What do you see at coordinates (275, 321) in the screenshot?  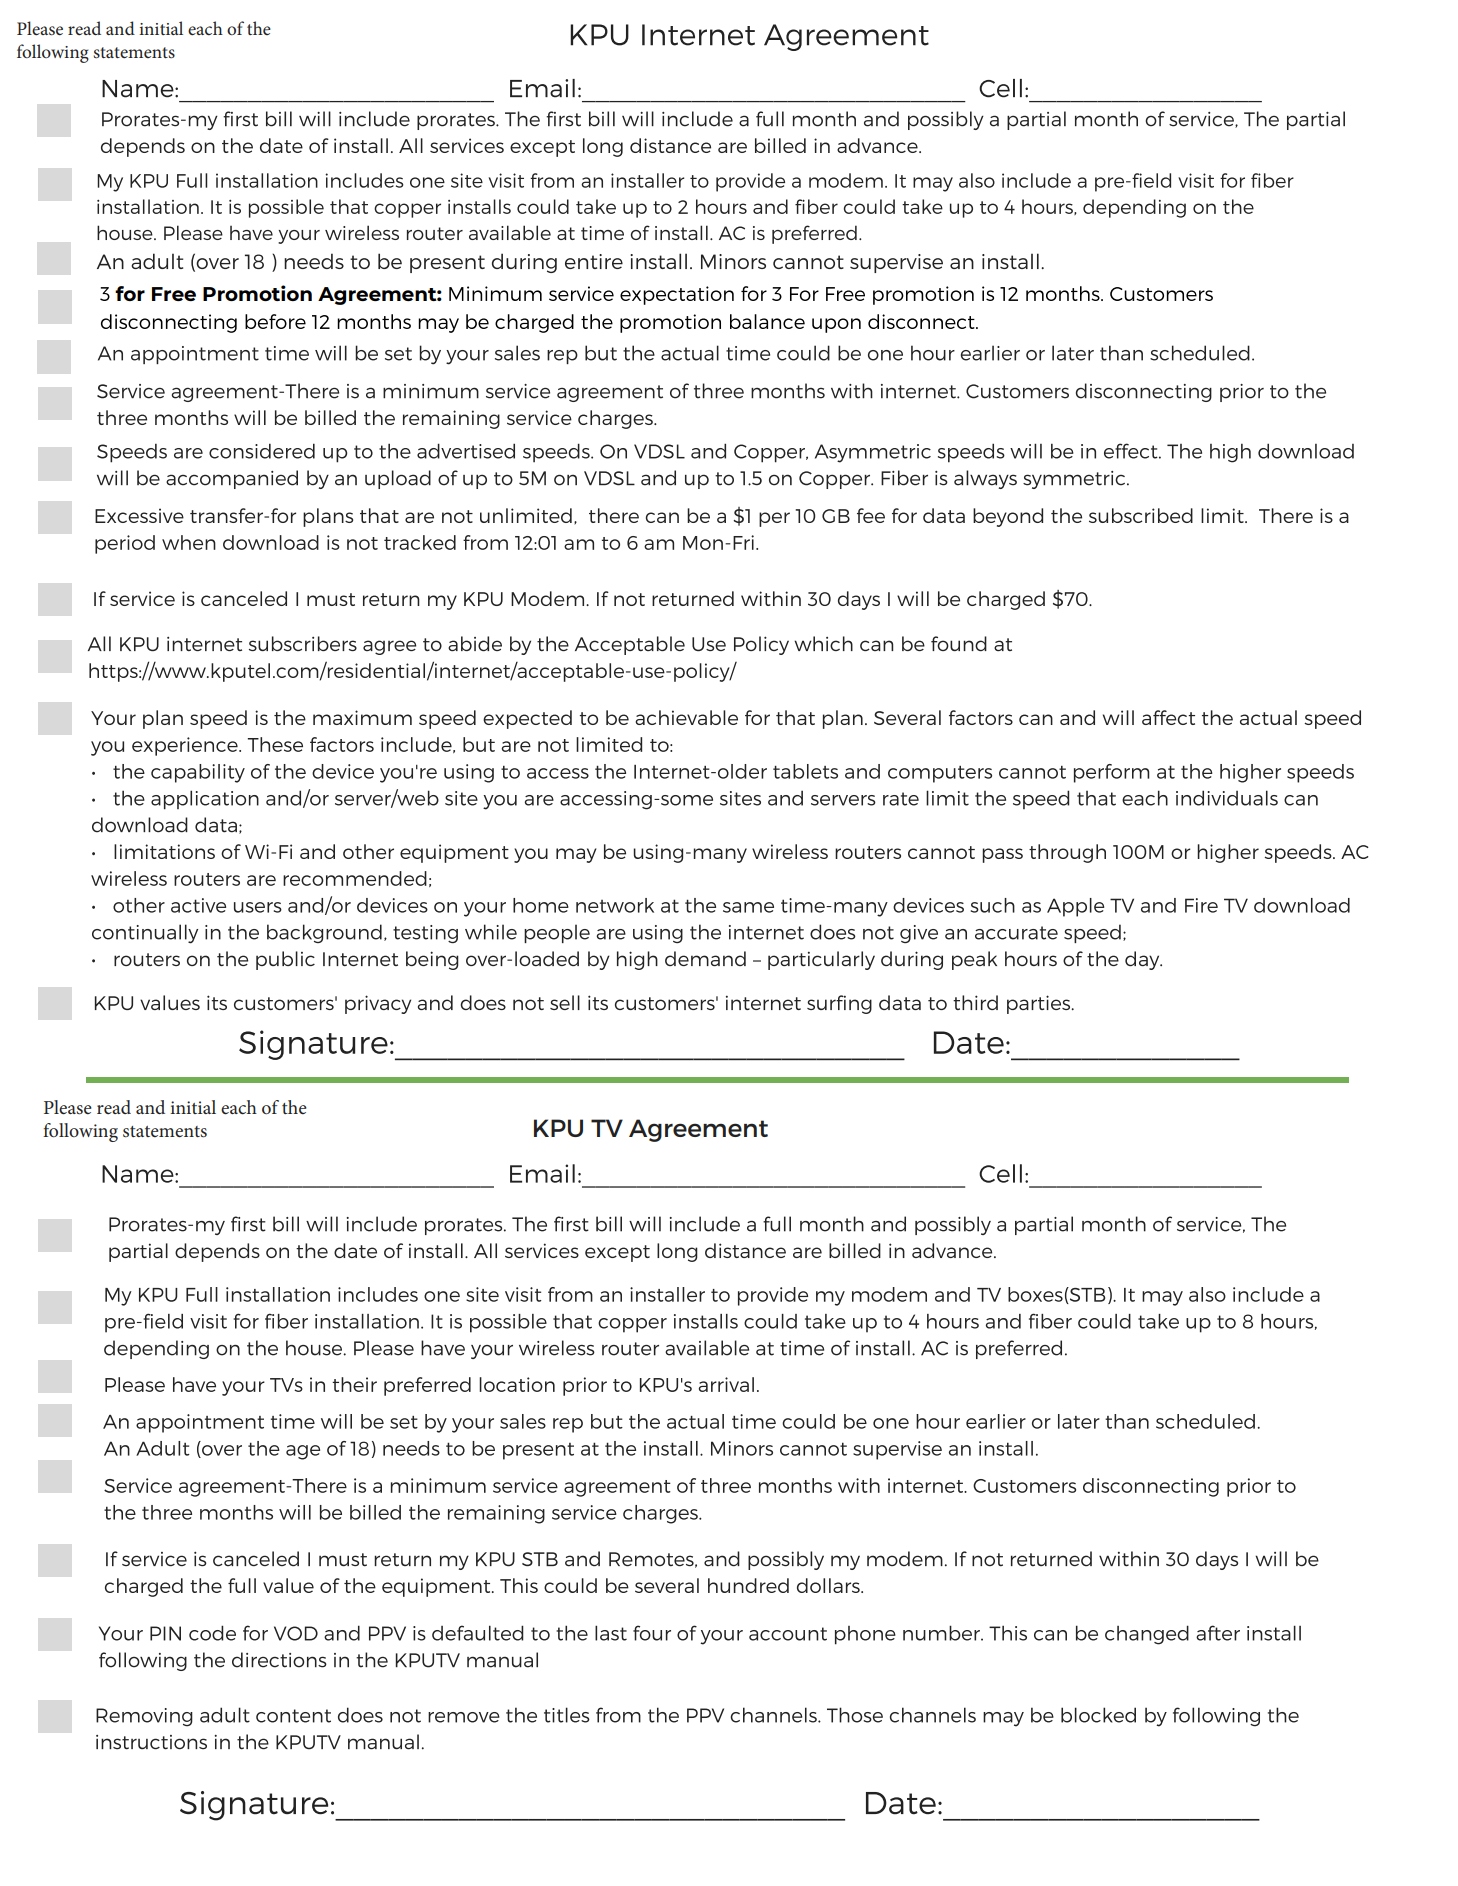 I see `before` at bounding box center [275, 321].
